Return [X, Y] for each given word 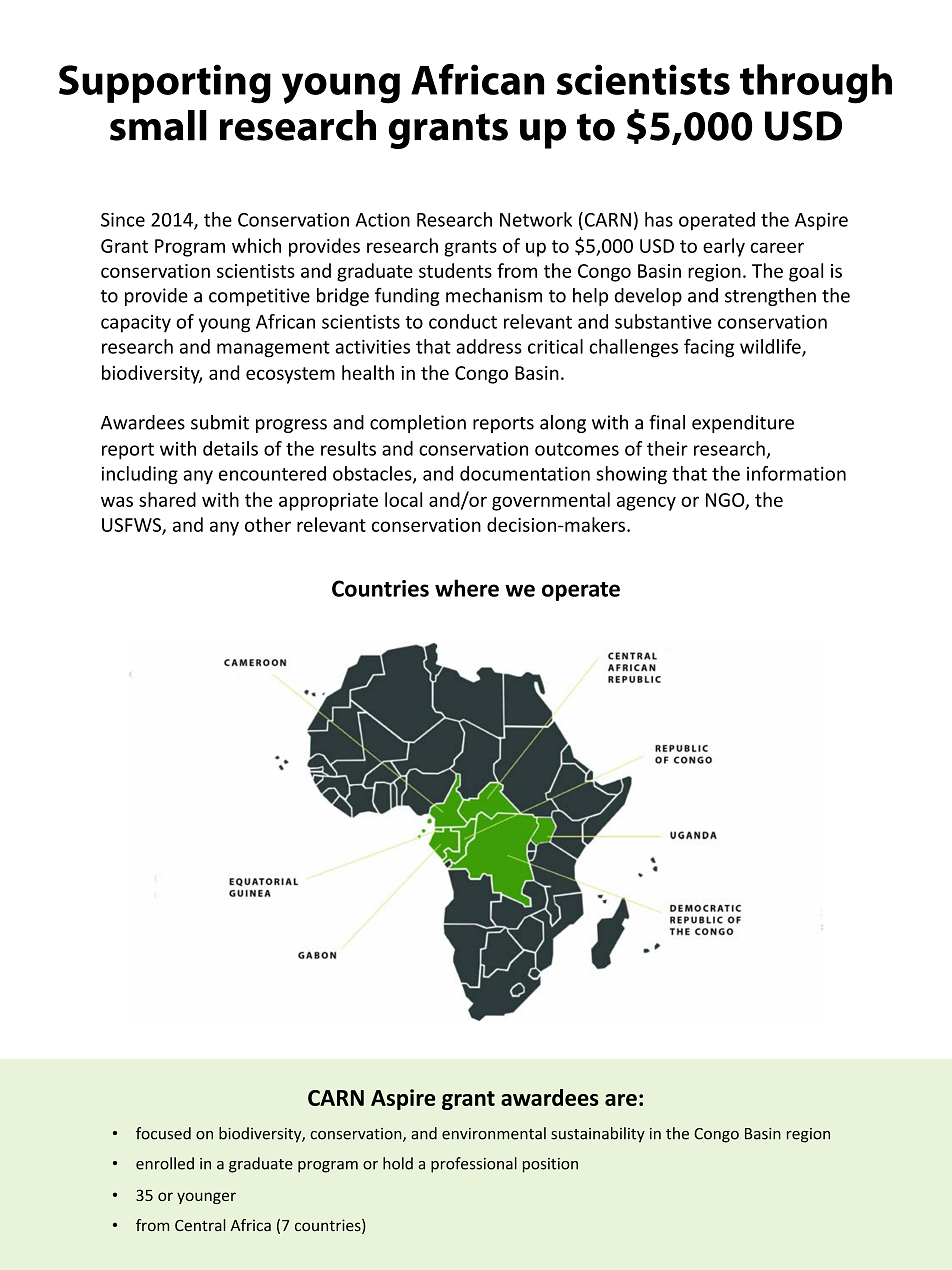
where [467, 588]
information [796, 473]
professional [474, 1165]
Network [536, 219]
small [158, 125]
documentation [525, 473]
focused [163, 1133]
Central [200, 1225]
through [816, 84]
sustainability [598, 1135]
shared [167, 499]
